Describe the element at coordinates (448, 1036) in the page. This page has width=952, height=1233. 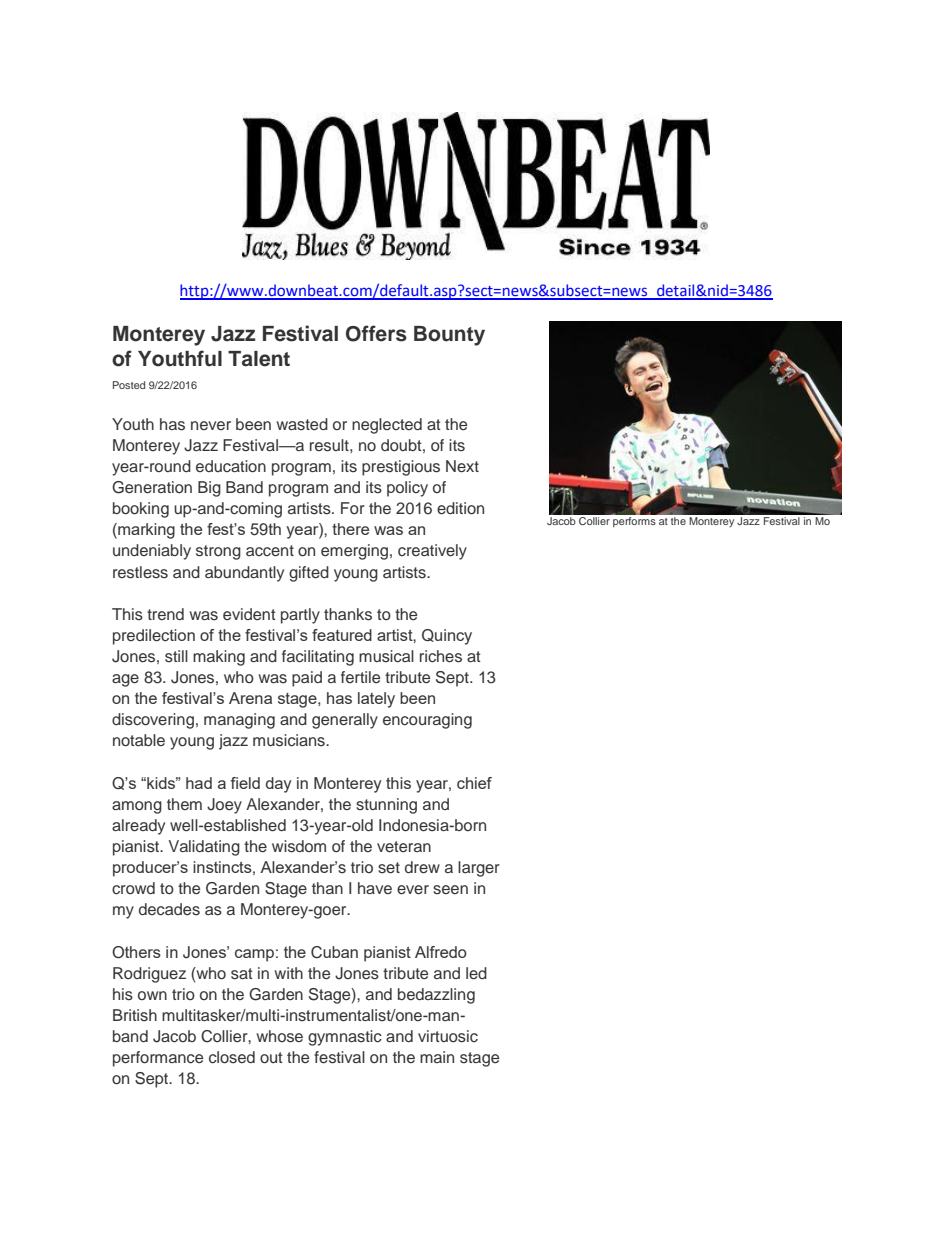
I see `virtuosic` at that location.
